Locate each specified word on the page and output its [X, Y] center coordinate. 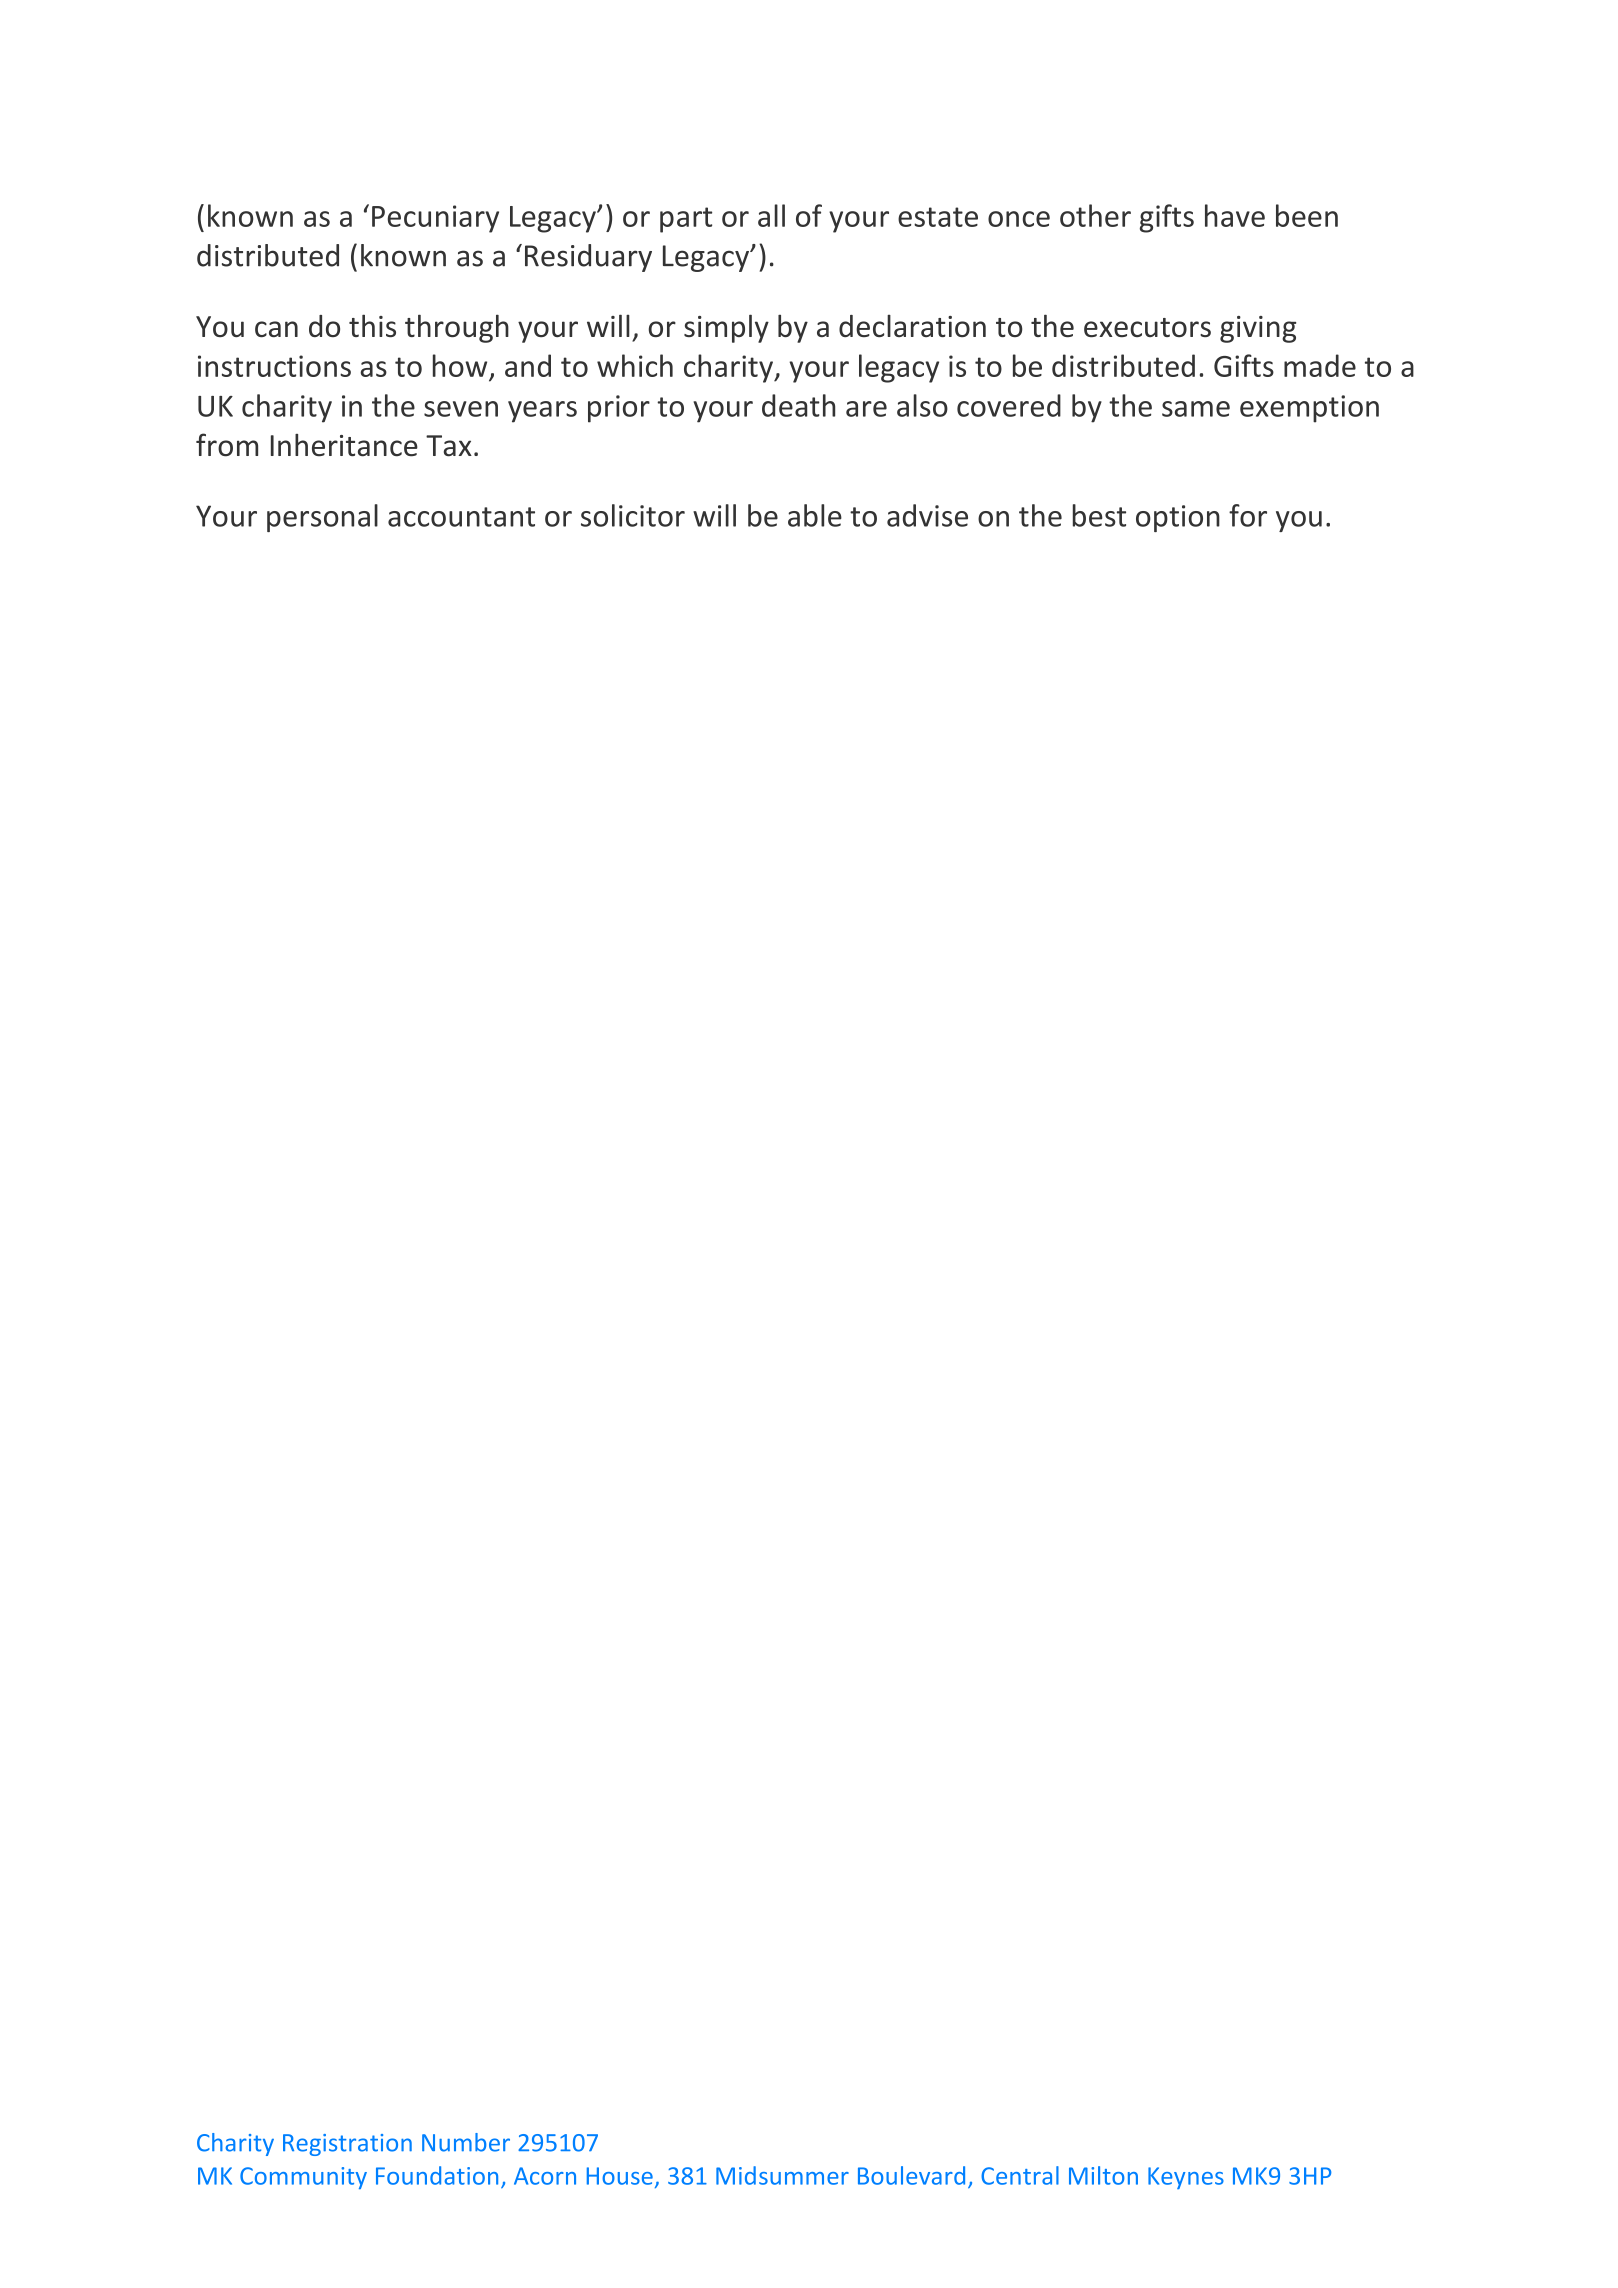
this [372, 325]
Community [303, 2178]
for [1248, 515]
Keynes [1186, 2178]
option [1178, 518]
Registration [347, 2145]
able [815, 515]
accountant [461, 517]
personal [322, 518]
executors [1147, 327]
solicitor [633, 515]
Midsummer [782, 2175]
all [771, 215]
